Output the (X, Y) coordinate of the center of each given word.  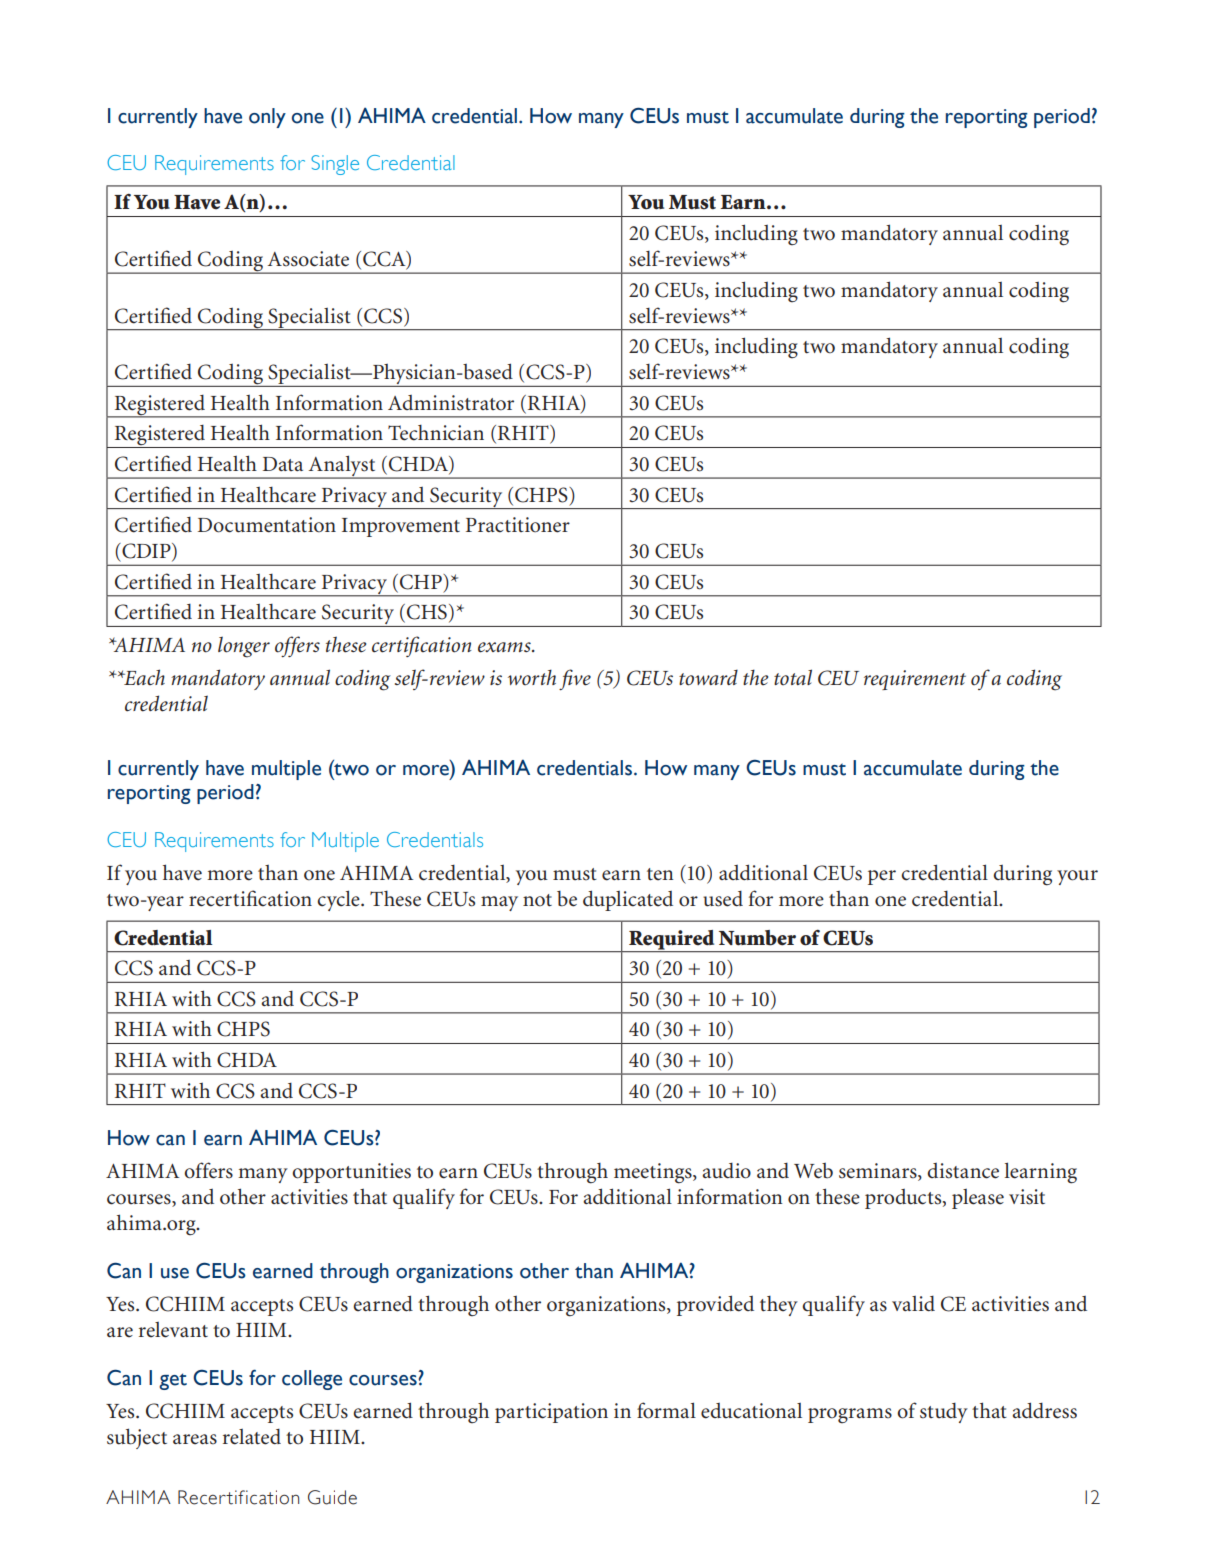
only (267, 118)
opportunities (351, 1173)
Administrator (451, 403)
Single (335, 165)
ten (660, 874)
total (793, 677)
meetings (654, 1173)
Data (283, 464)
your (1077, 877)
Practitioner (518, 525)
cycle (339, 900)
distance (963, 1171)
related (252, 1437)
